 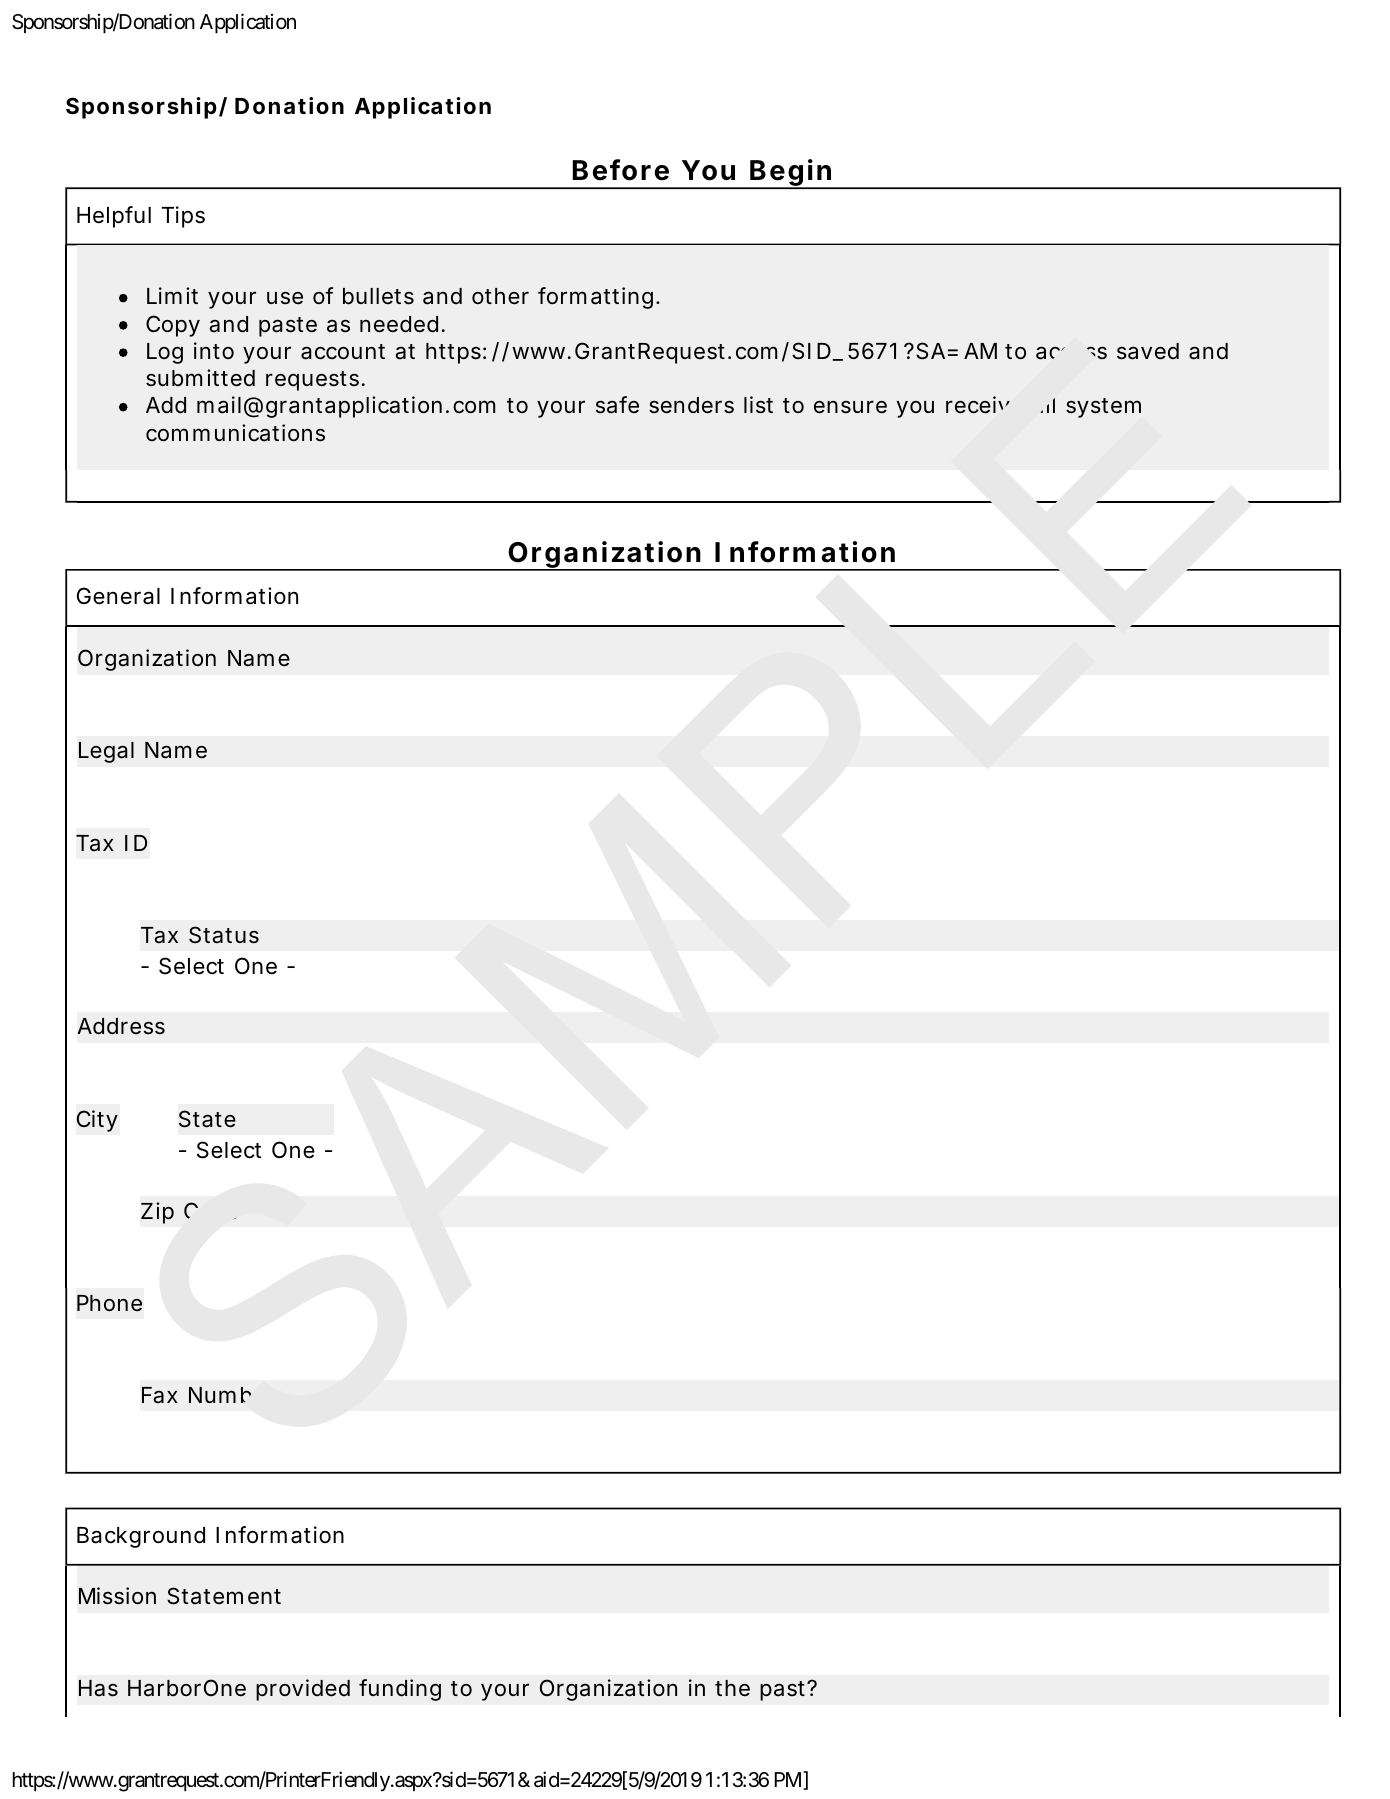 What do you see at coordinates (1103, 408) in the page?
I see `system` at bounding box center [1103, 408].
